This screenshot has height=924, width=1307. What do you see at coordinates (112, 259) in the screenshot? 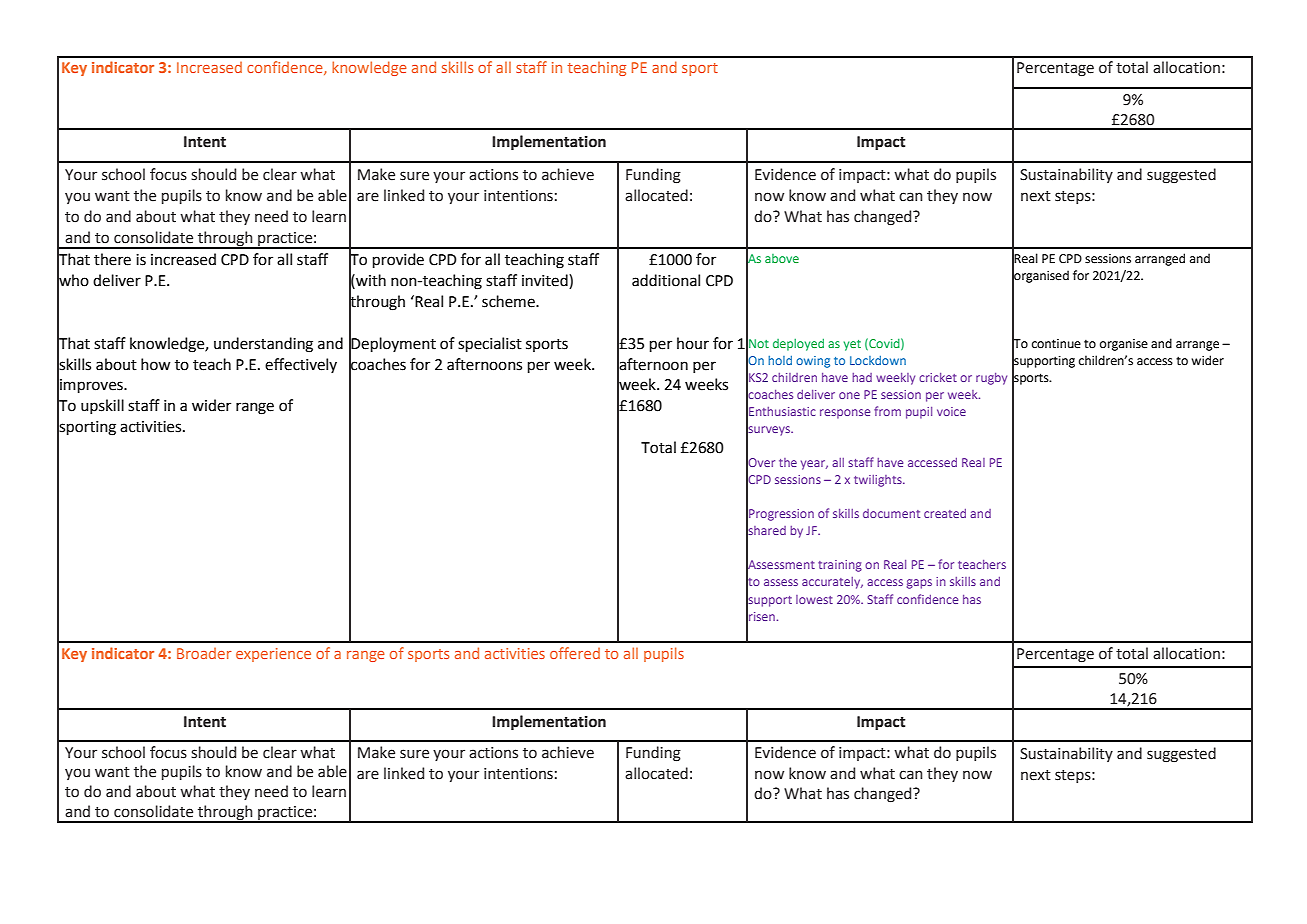
I see `there` at bounding box center [112, 259].
